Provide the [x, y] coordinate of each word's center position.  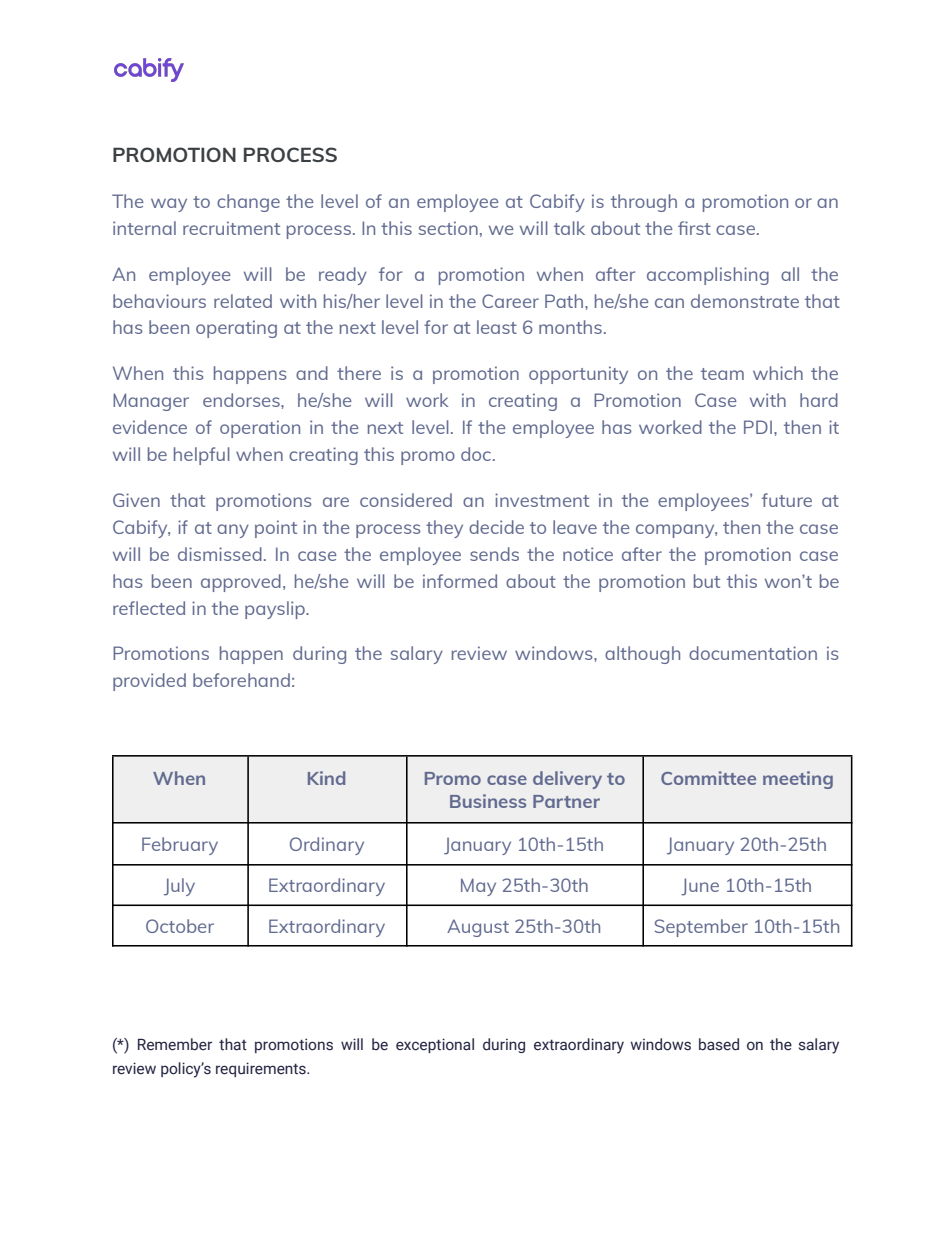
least [497, 327]
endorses [242, 400]
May [478, 887]
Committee [708, 778]
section [448, 228]
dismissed [220, 554]
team [722, 374]
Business [488, 801]
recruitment [231, 228]
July [179, 887]
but [707, 581]
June [700, 887]
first [694, 228]
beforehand [241, 680]
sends [494, 554]
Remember [175, 1044]
